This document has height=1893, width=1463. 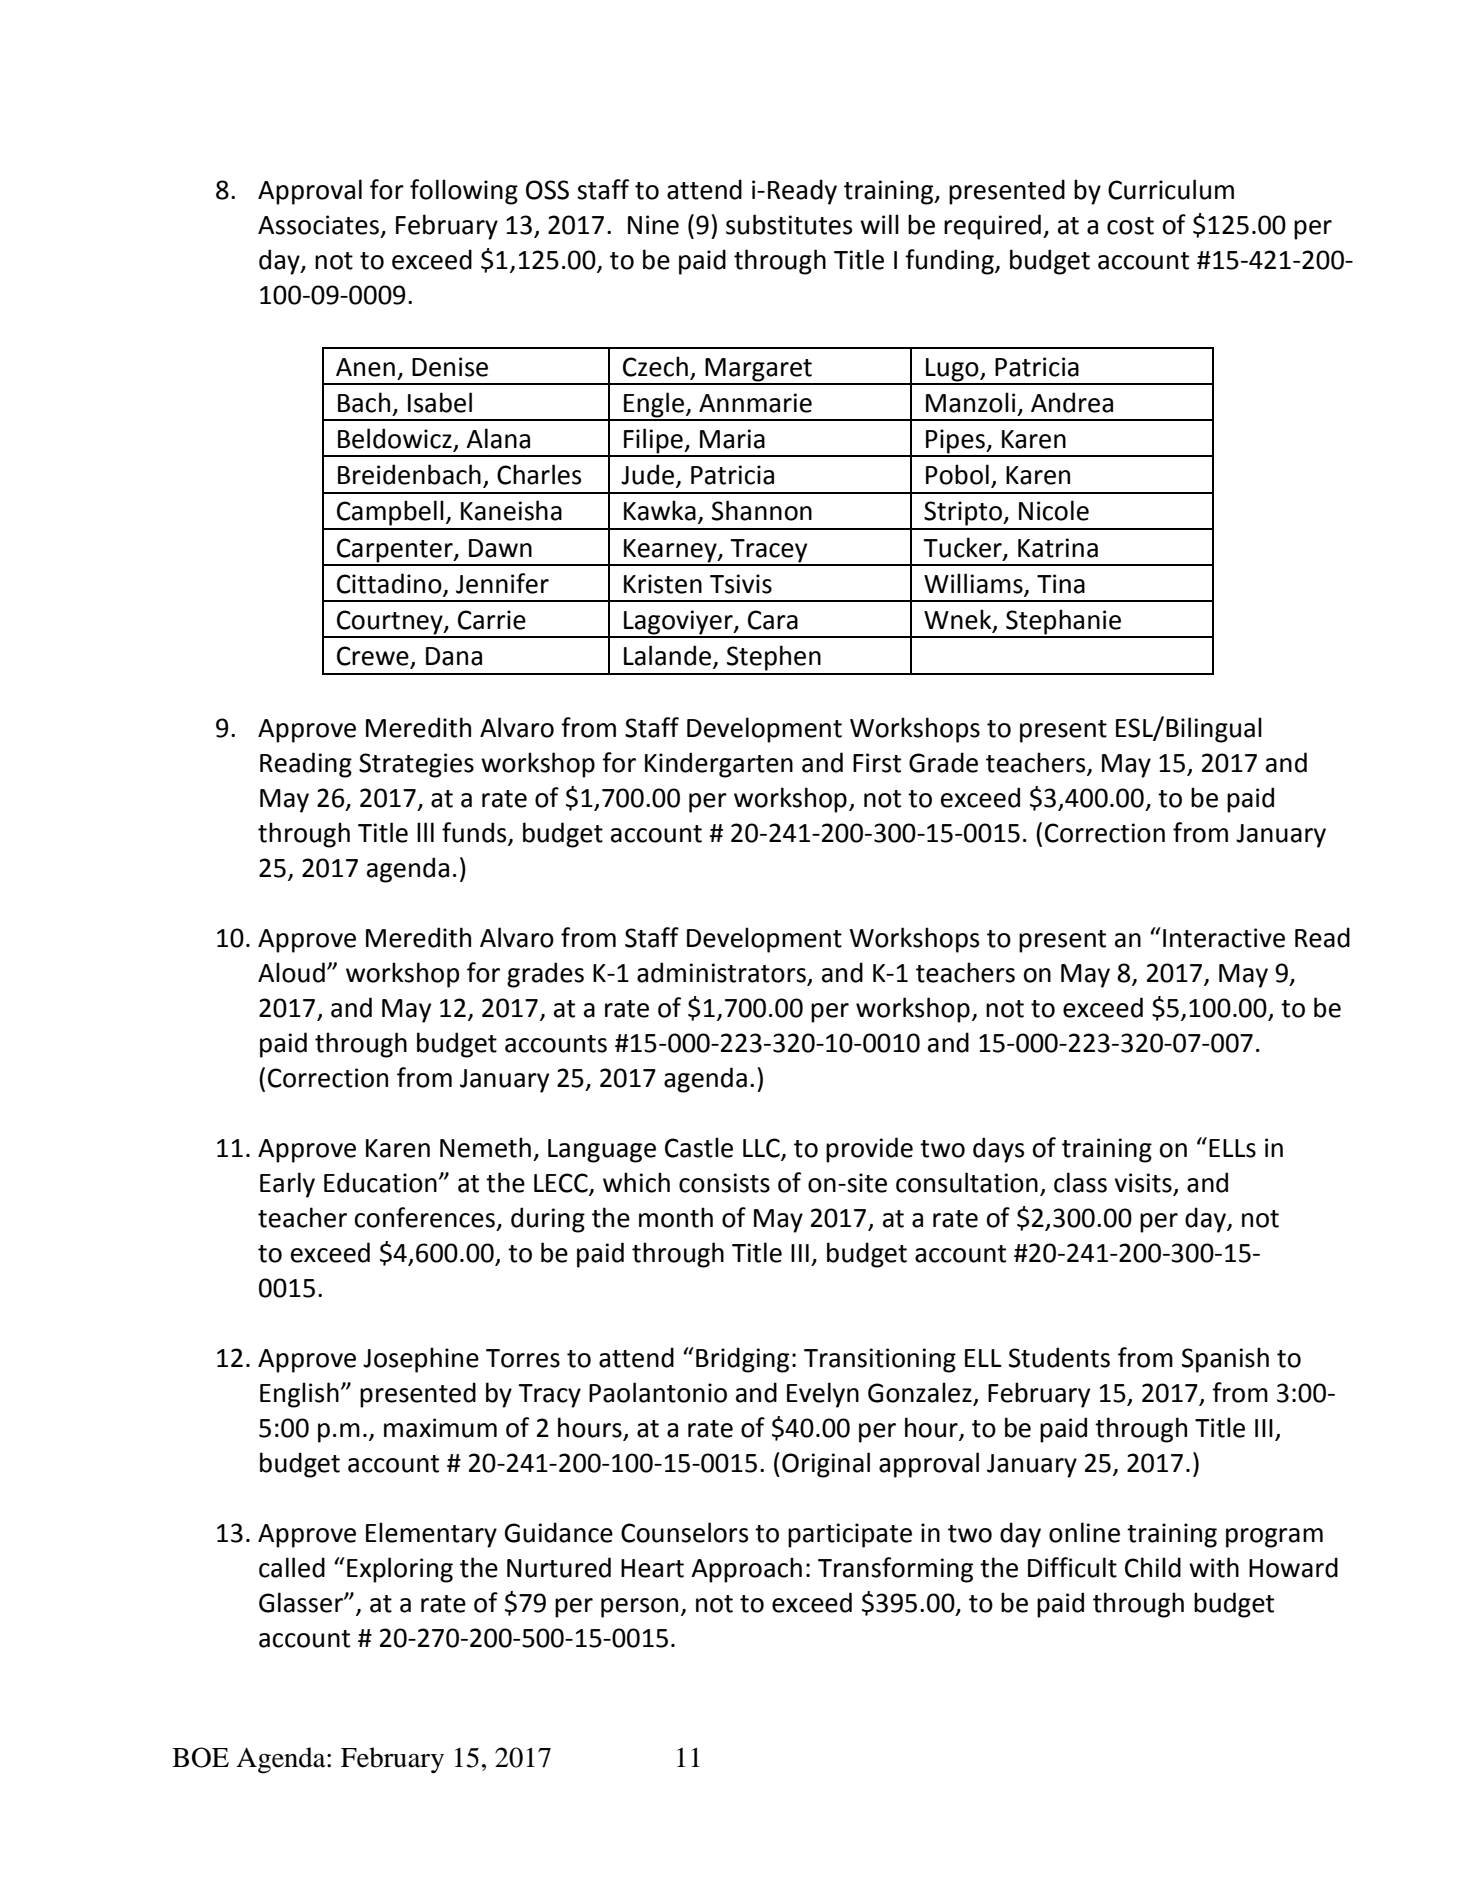 I want to click on Cara, so click(x=773, y=620).
